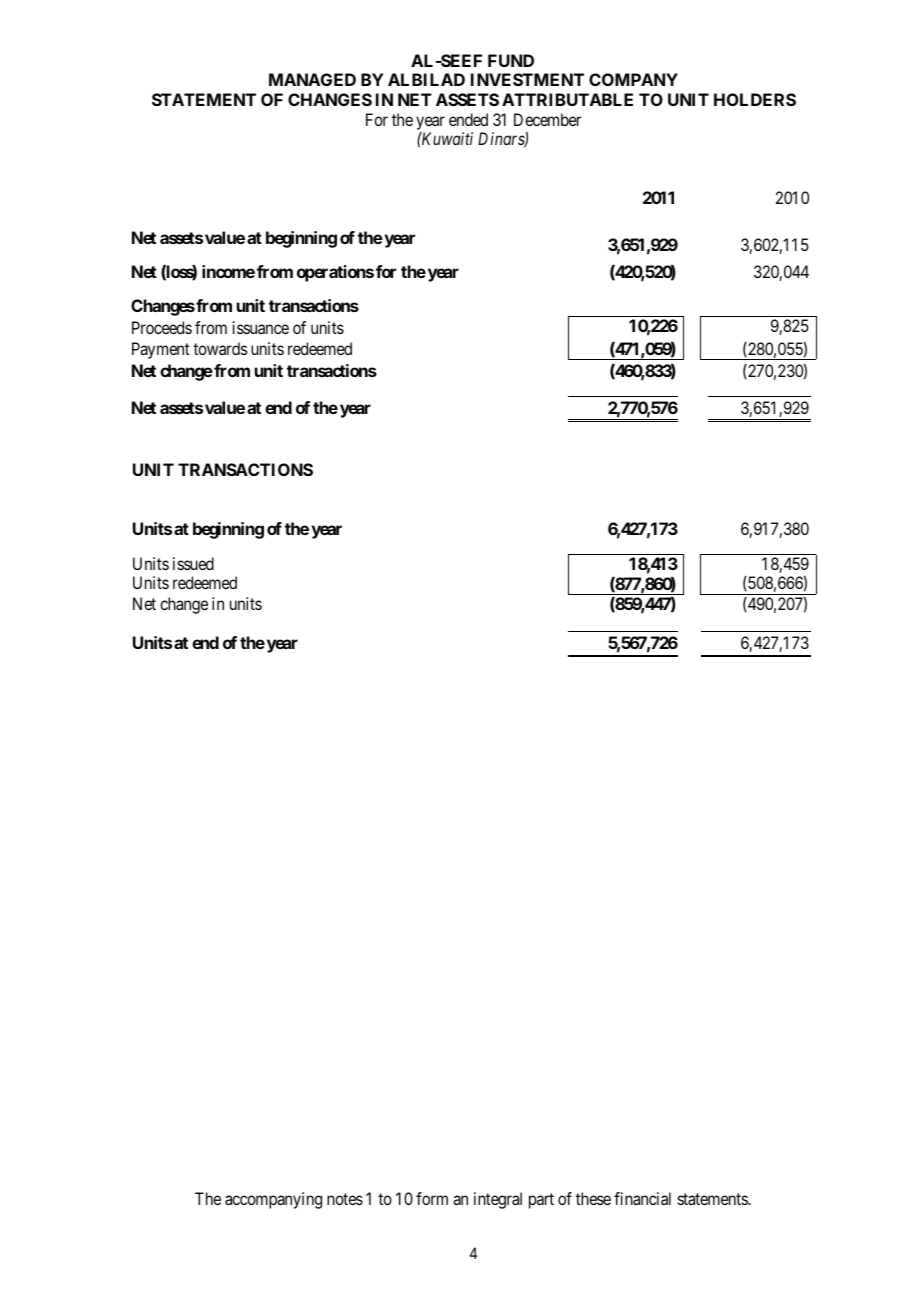 The height and width of the screenshot is (1308, 924). Describe the element at coordinates (432, 1198) in the screenshot. I see `form` at that location.
